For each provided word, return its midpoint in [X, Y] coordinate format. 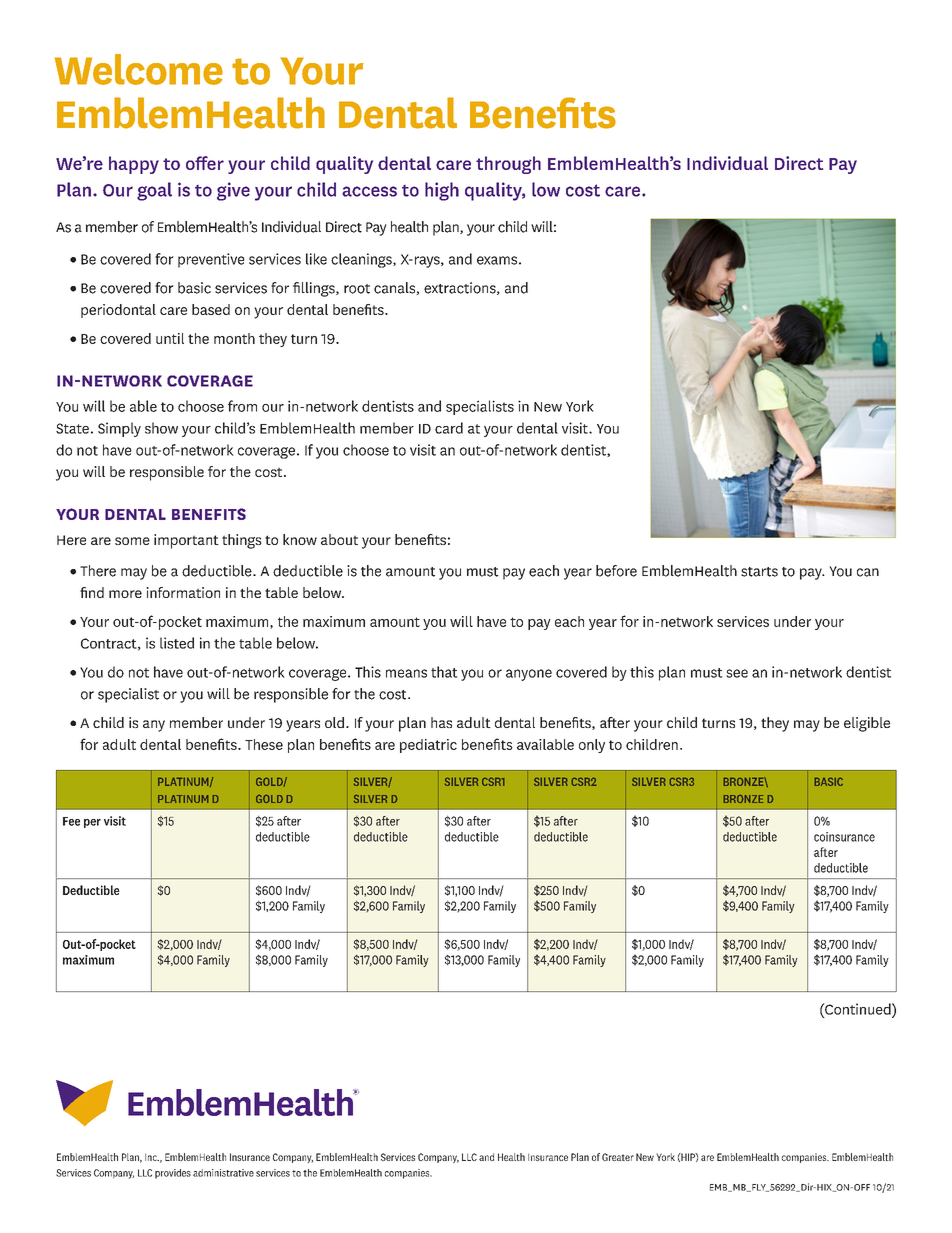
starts [759, 572]
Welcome [139, 69]
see [737, 673]
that [444, 672]
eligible [867, 724]
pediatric [428, 746]
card [449, 428]
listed [177, 643]
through [508, 165]
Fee [71, 821]
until [170, 338]
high [442, 191]
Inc [152, 1157]
